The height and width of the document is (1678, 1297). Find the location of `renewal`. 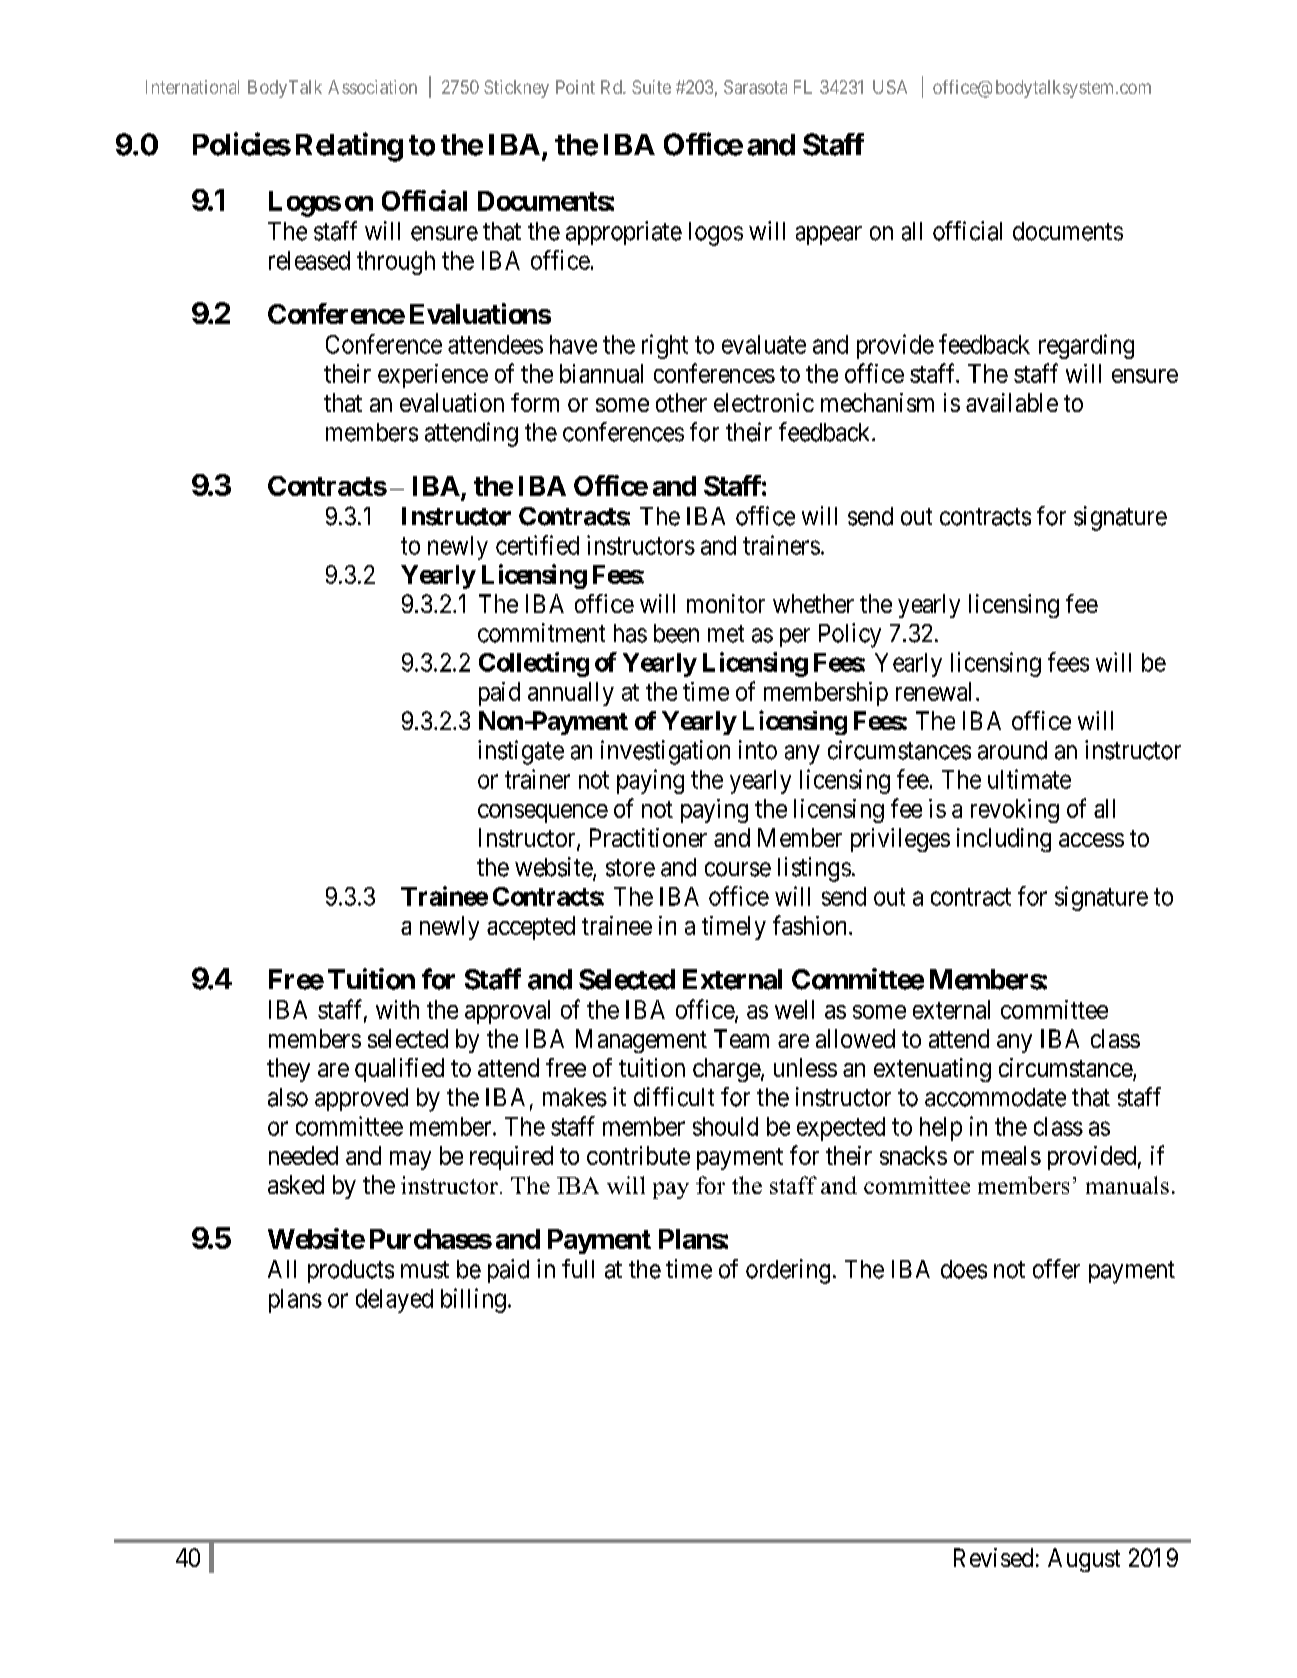

renewal is located at coordinates (933, 691).
